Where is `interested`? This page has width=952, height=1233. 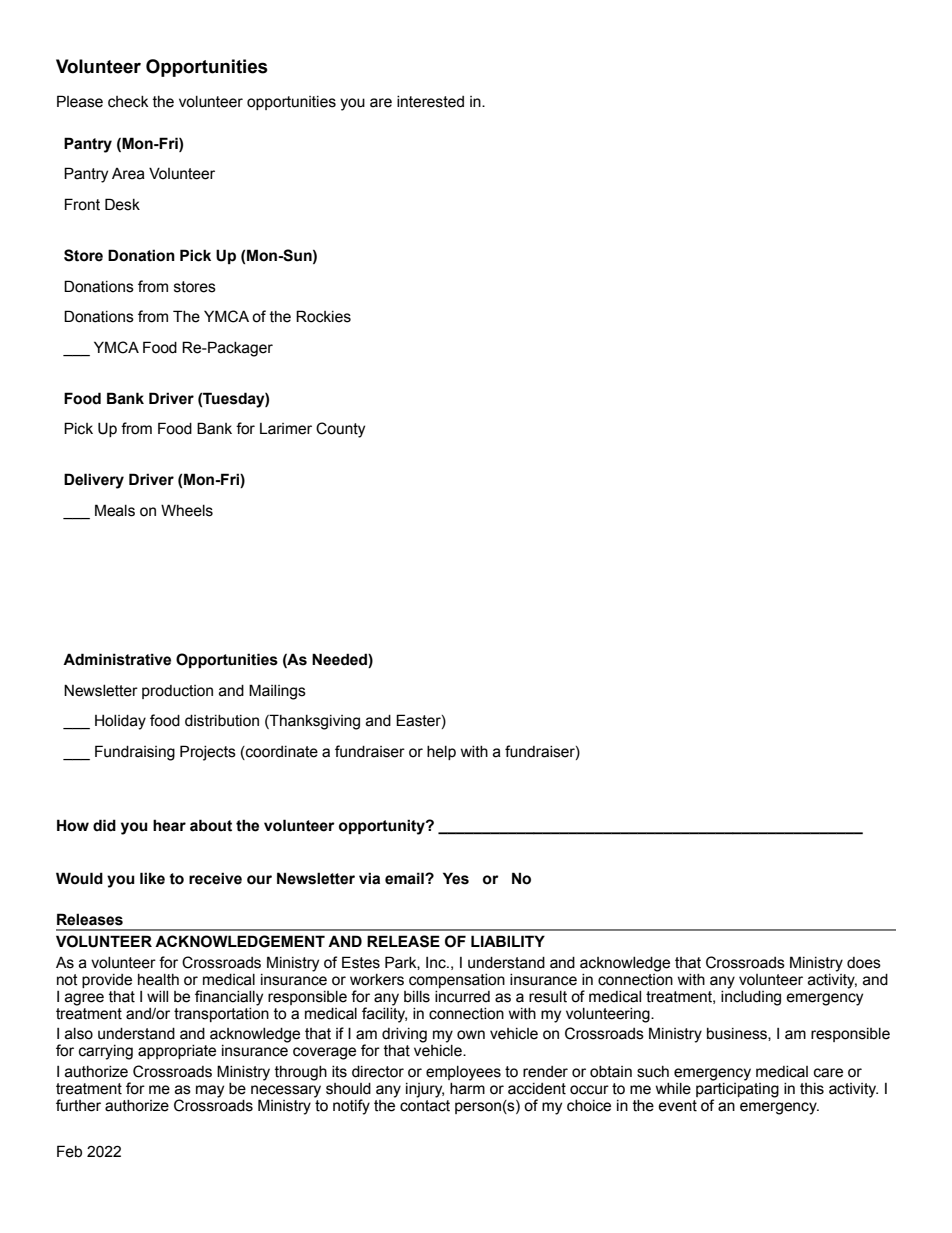
interested is located at coordinates (430, 102).
